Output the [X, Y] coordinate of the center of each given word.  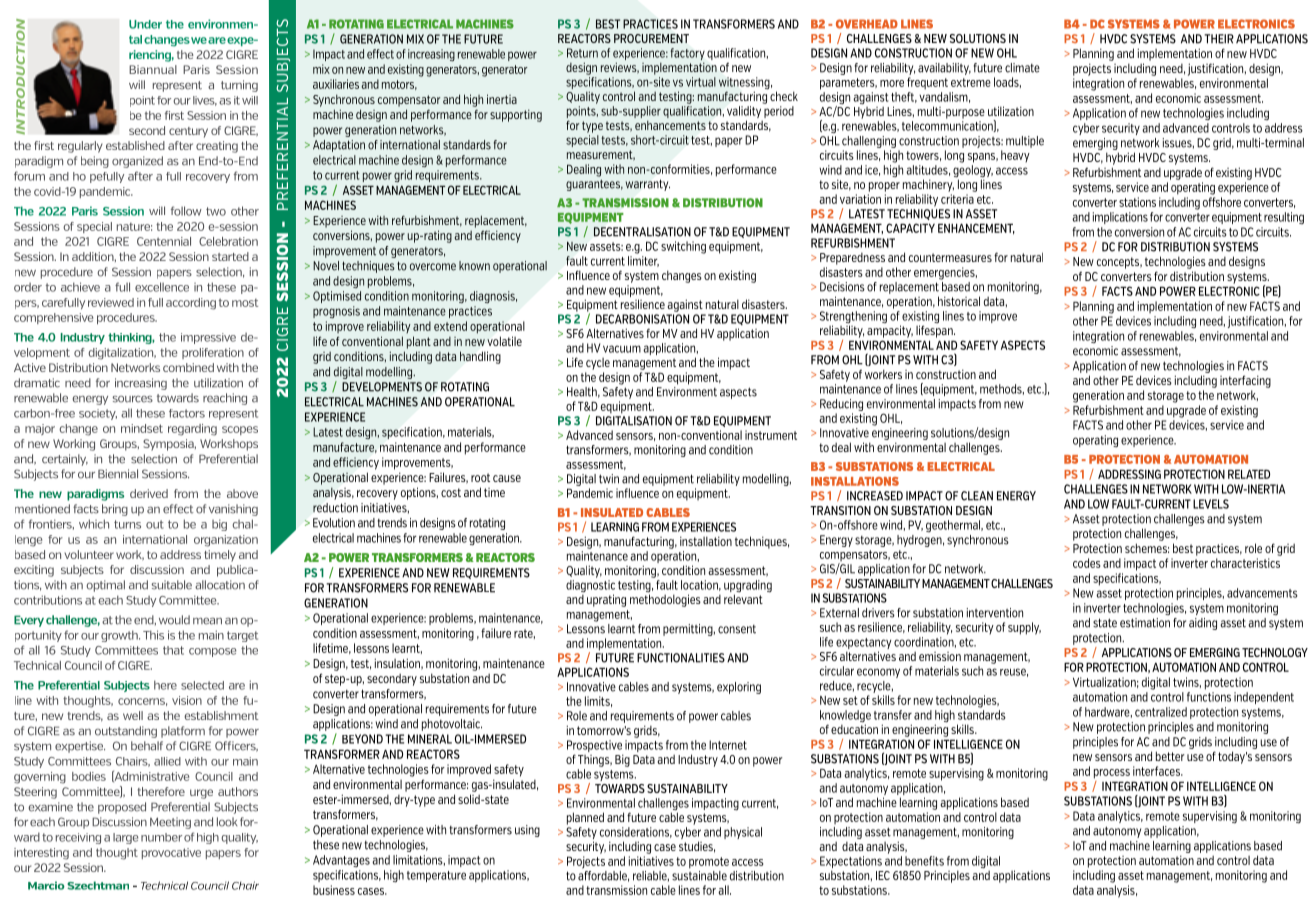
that [173, 650]
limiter [643, 261]
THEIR [1219, 39]
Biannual [153, 69]
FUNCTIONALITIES [681, 658]
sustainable [699, 874]
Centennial [164, 241]
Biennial [118, 474]
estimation [1145, 623]
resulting [1284, 218]
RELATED [1249, 474]
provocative [171, 853]
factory [687, 54]
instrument [771, 435]
